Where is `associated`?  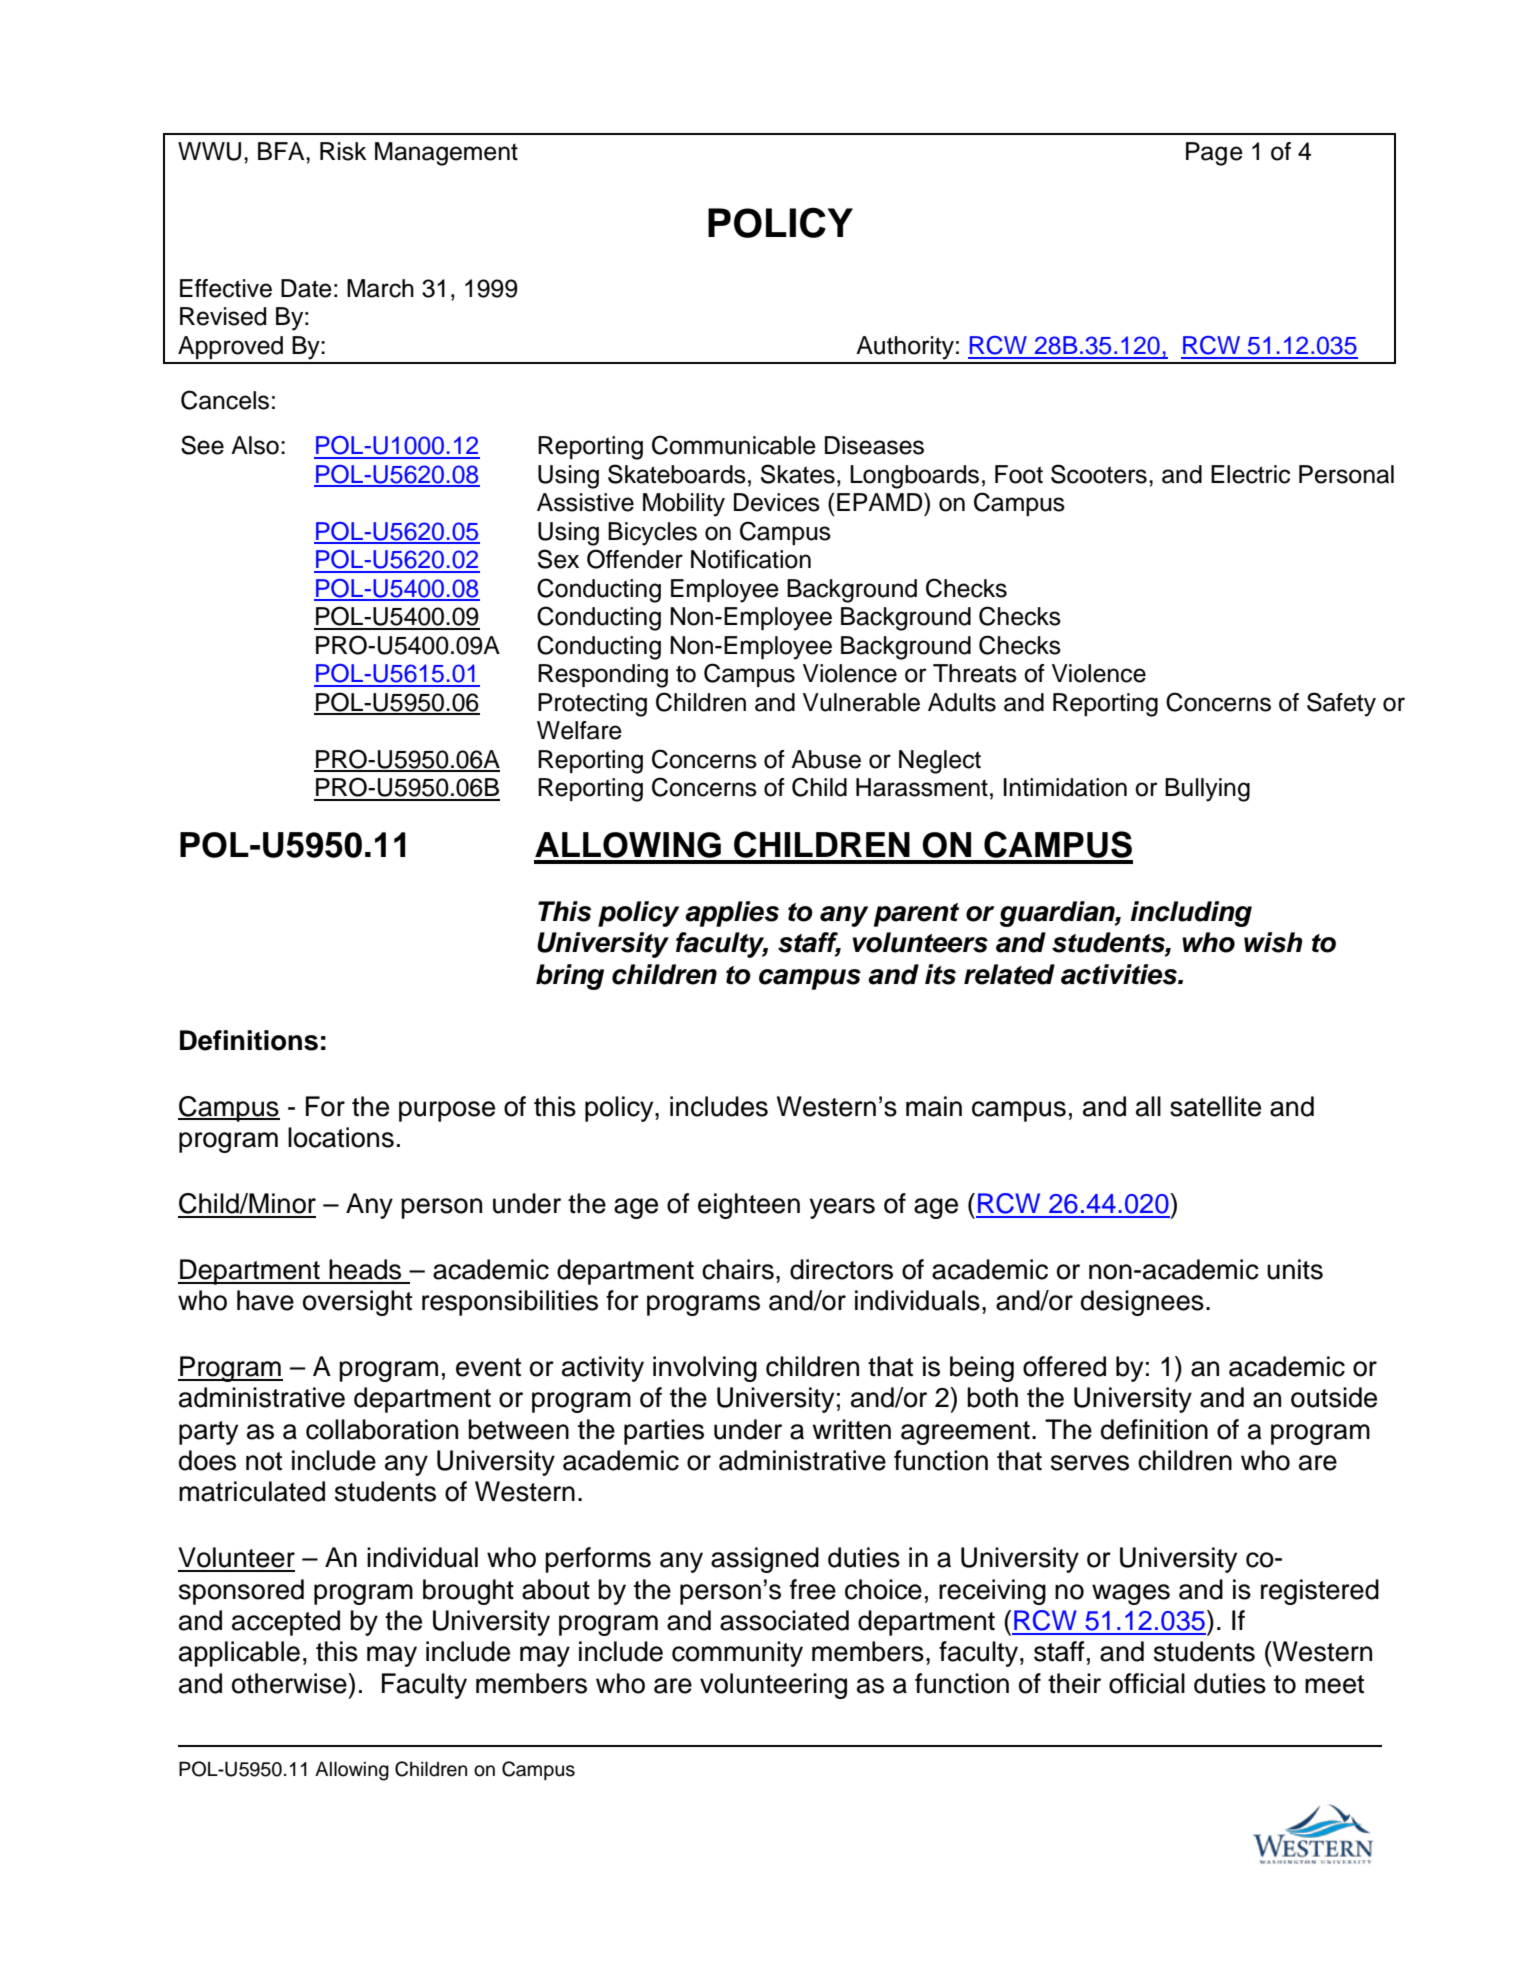
associated is located at coordinates (784, 1620).
